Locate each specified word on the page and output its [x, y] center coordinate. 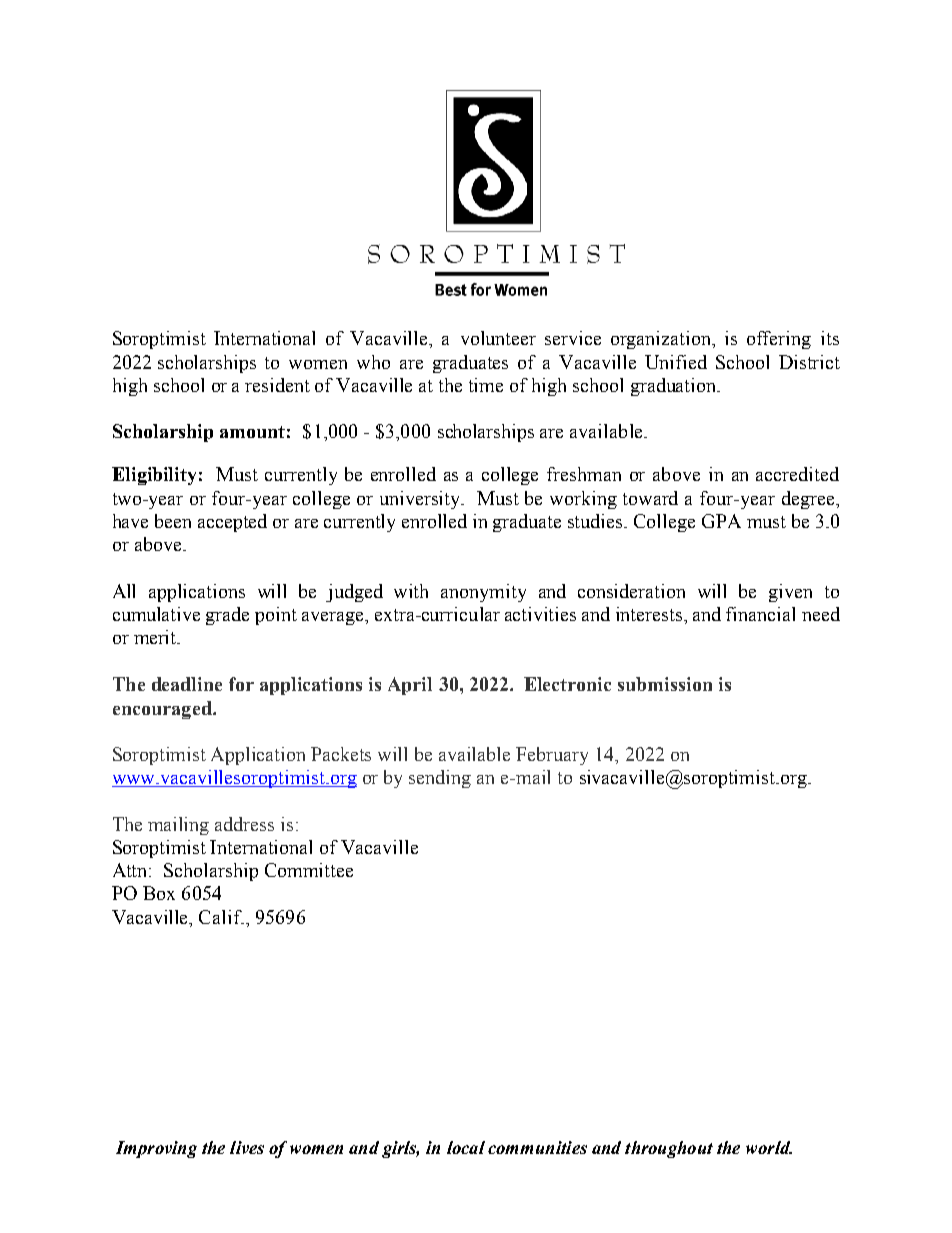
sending [440, 779]
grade [227, 616]
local [466, 1147]
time [486, 385]
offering [779, 340]
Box [159, 893]
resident [277, 385]
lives [247, 1147]
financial [760, 614]
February [552, 756]
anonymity [483, 593]
